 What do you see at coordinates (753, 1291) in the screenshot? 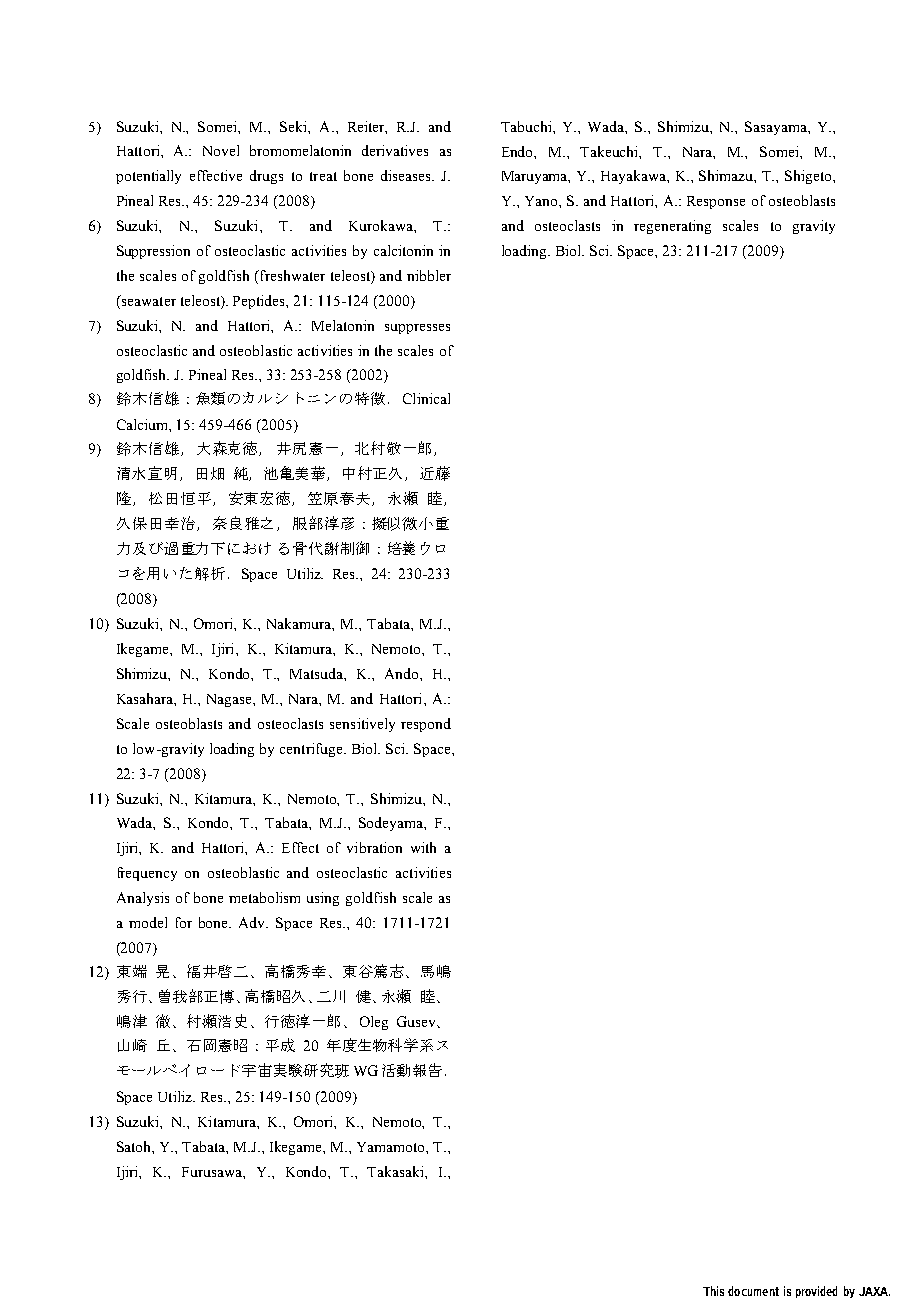
I see `document` at bounding box center [753, 1291].
